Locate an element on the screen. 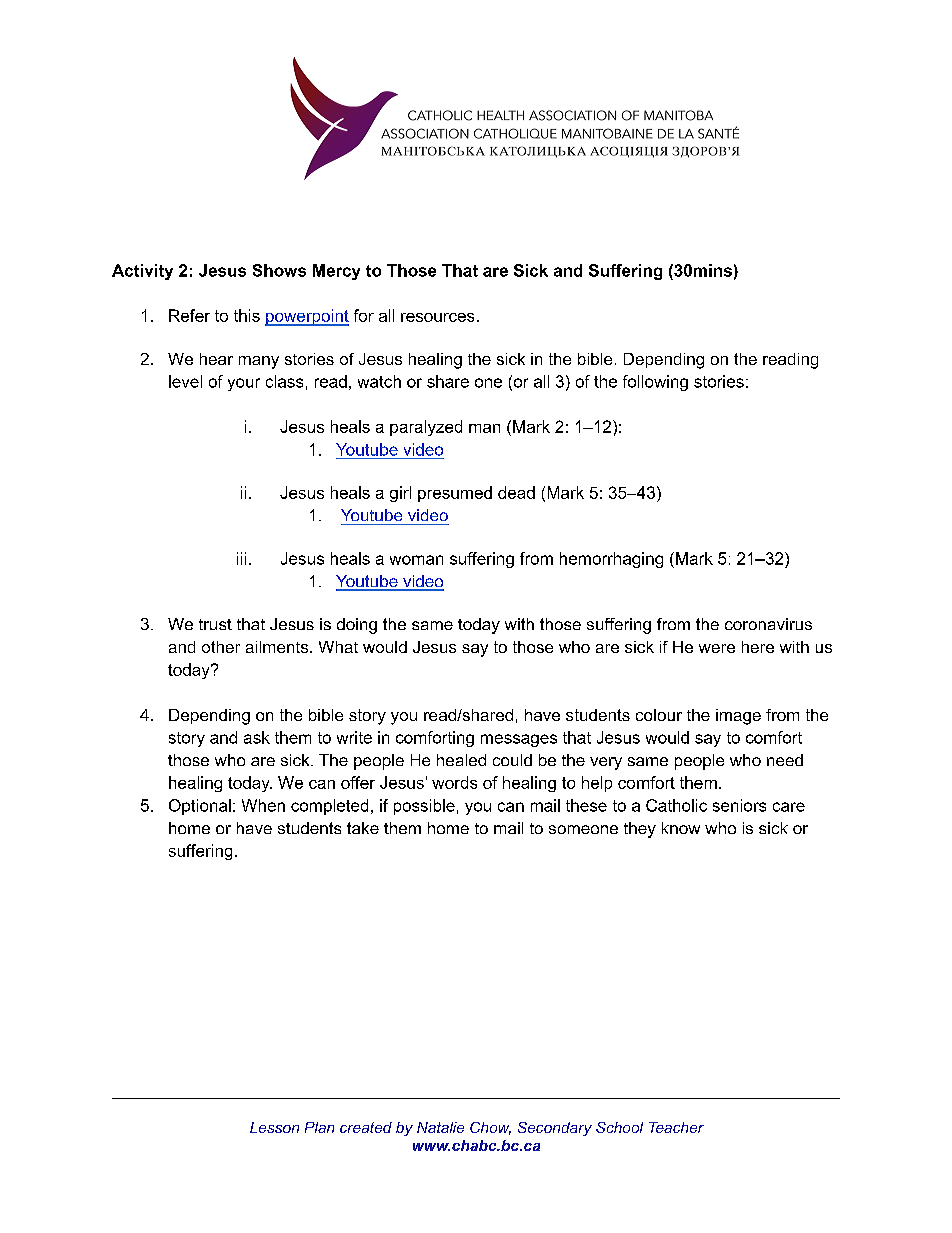 This screenshot has width=952, height=1233. Natalie is located at coordinates (440, 1127).
